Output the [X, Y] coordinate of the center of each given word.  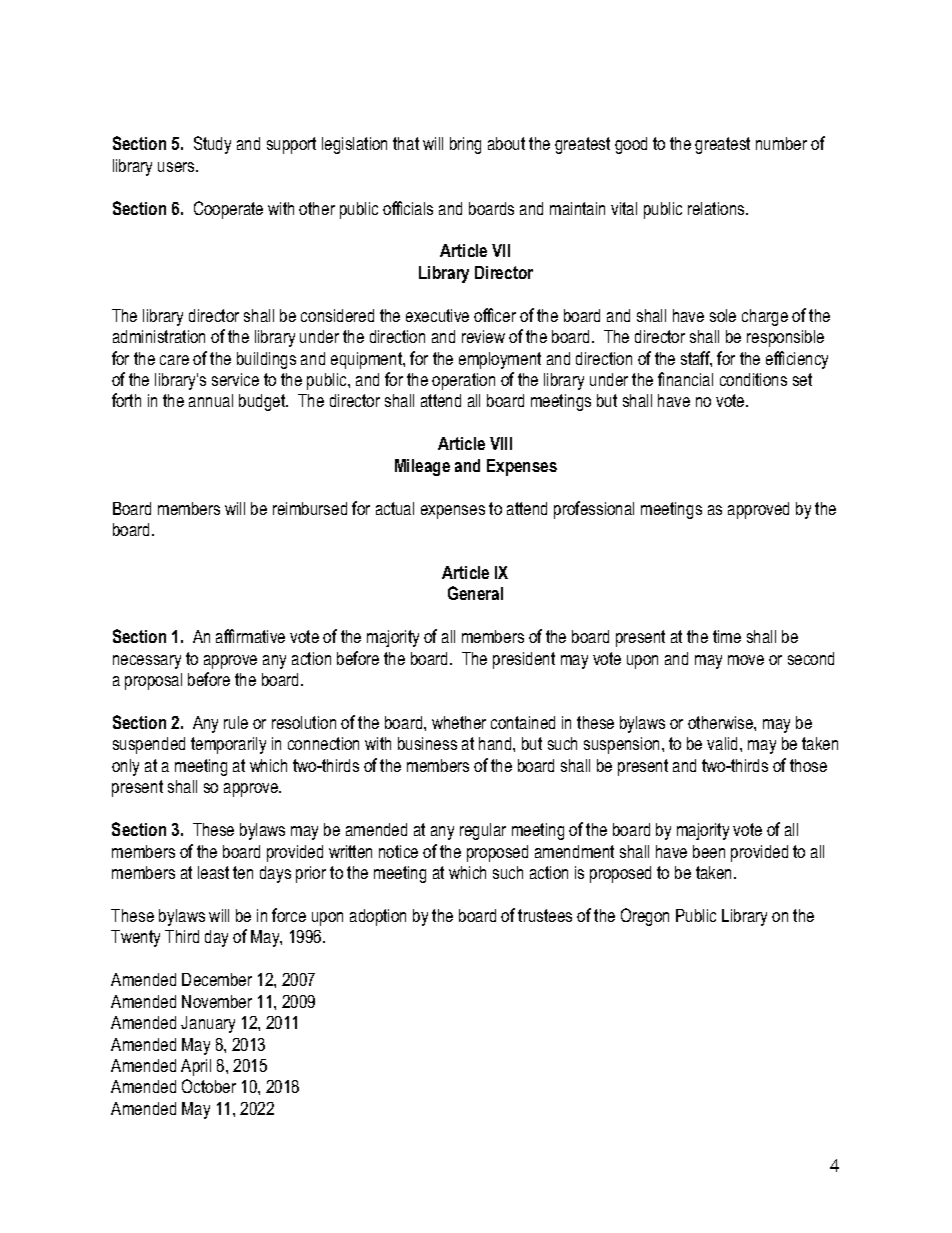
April [196, 1067]
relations [717, 208]
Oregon [645, 917]
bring [465, 145]
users [177, 167]
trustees [545, 915]
